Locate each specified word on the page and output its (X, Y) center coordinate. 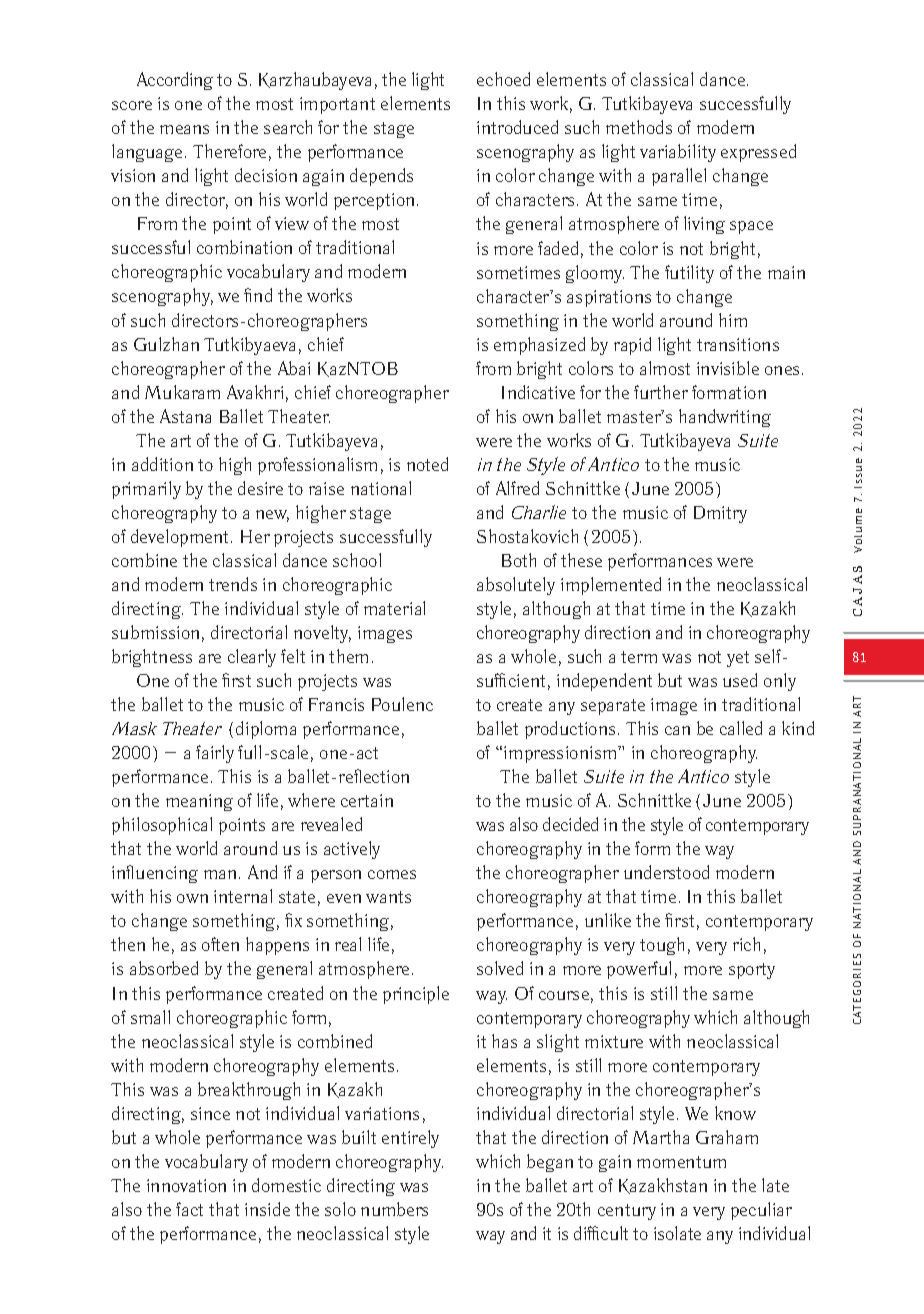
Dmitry (720, 514)
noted (427, 464)
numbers (394, 1209)
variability (678, 153)
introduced (517, 127)
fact (189, 1209)
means (184, 129)
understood (666, 872)
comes (392, 874)
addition (162, 464)
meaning (199, 802)
